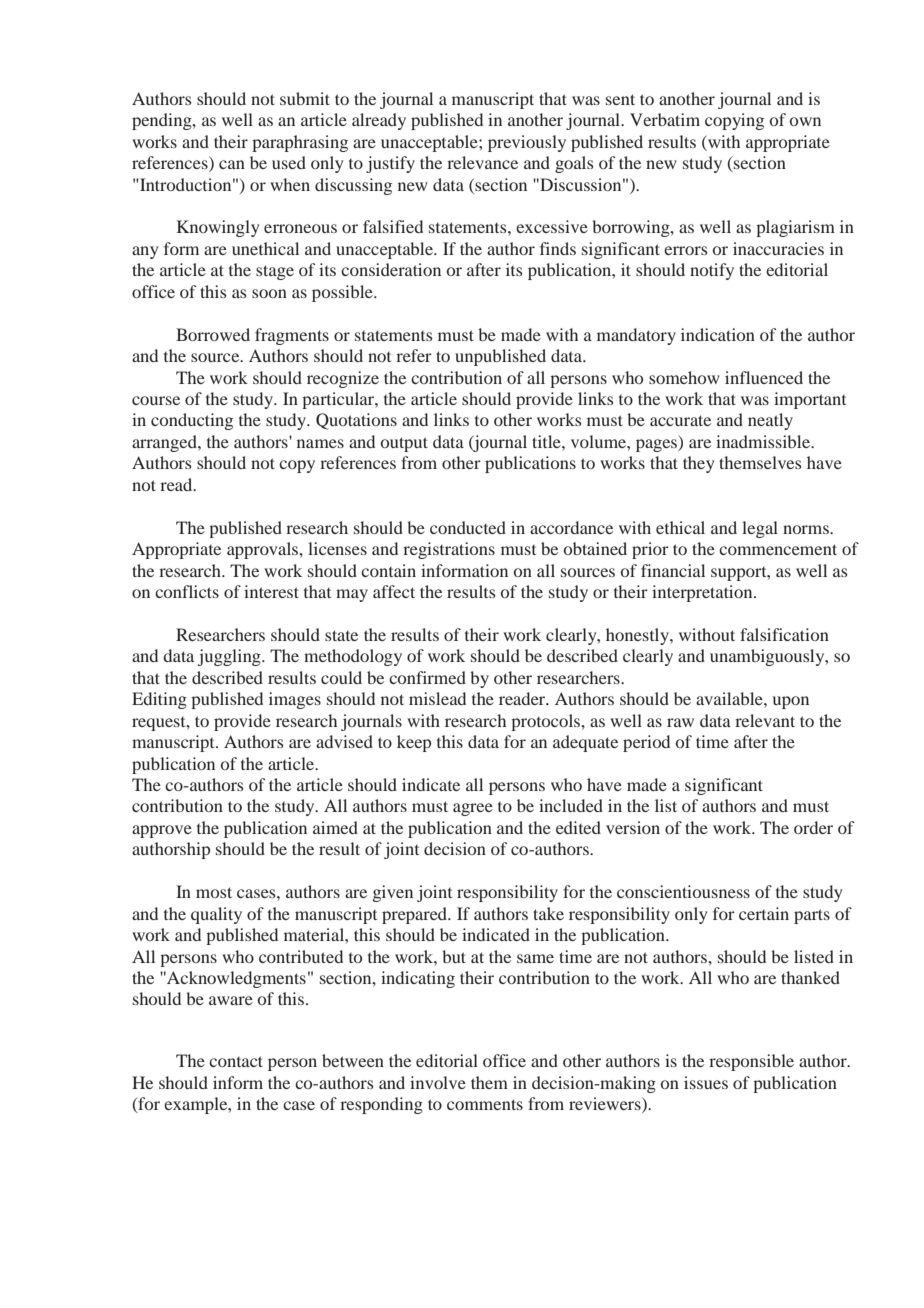 Image resolution: width=924 pixels, height=1308 pixels. Describe the element at coordinates (236, 1061) in the image. I see `contact` at that location.
